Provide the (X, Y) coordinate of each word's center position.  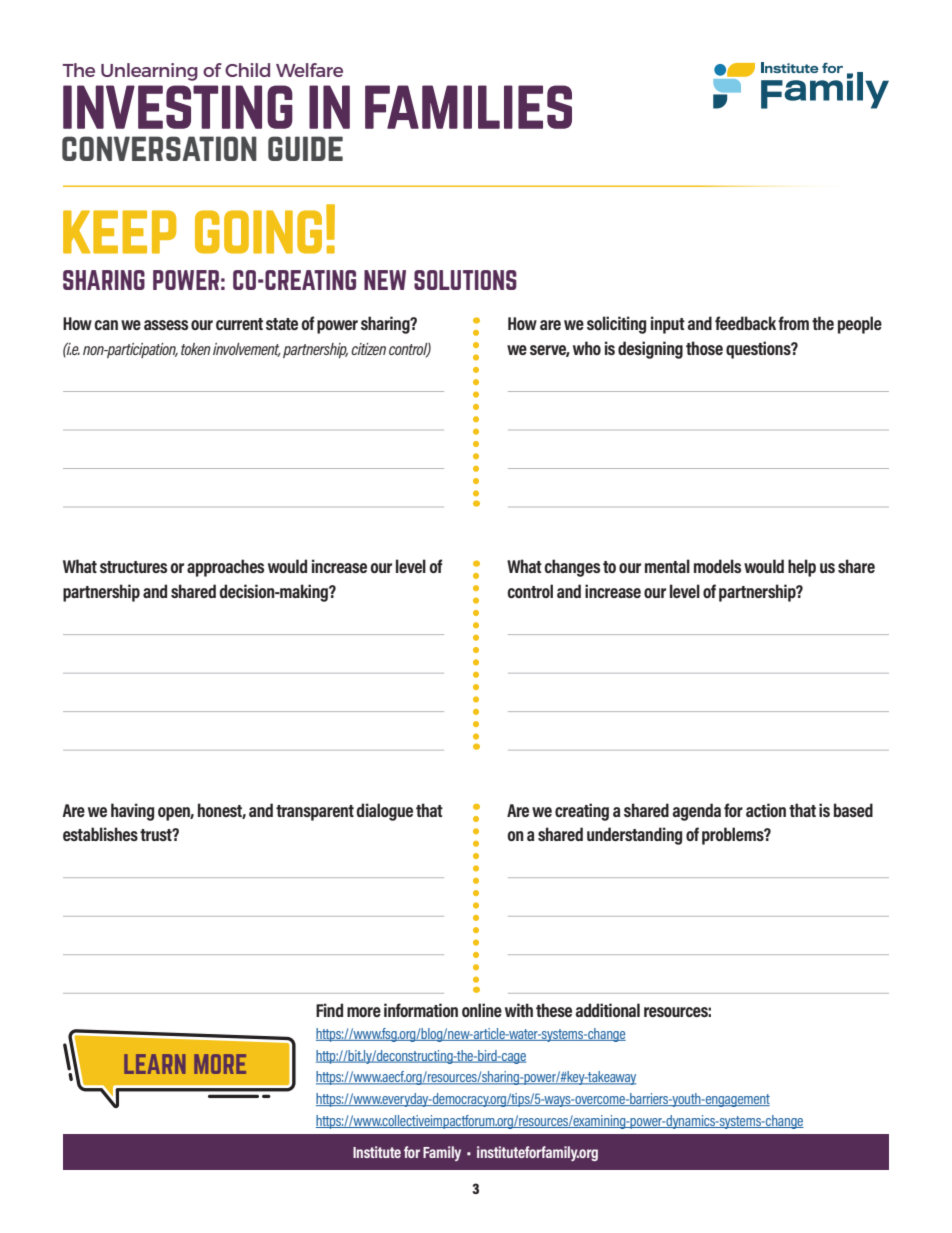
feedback (745, 323)
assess (166, 325)
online (482, 1010)
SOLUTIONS (465, 280)
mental (667, 566)
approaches (225, 568)
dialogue (384, 812)
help (802, 568)
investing (178, 107)
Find (329, 1010)
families (468, 107)
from (793, 323)
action (766, 810)
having (132, 812)
